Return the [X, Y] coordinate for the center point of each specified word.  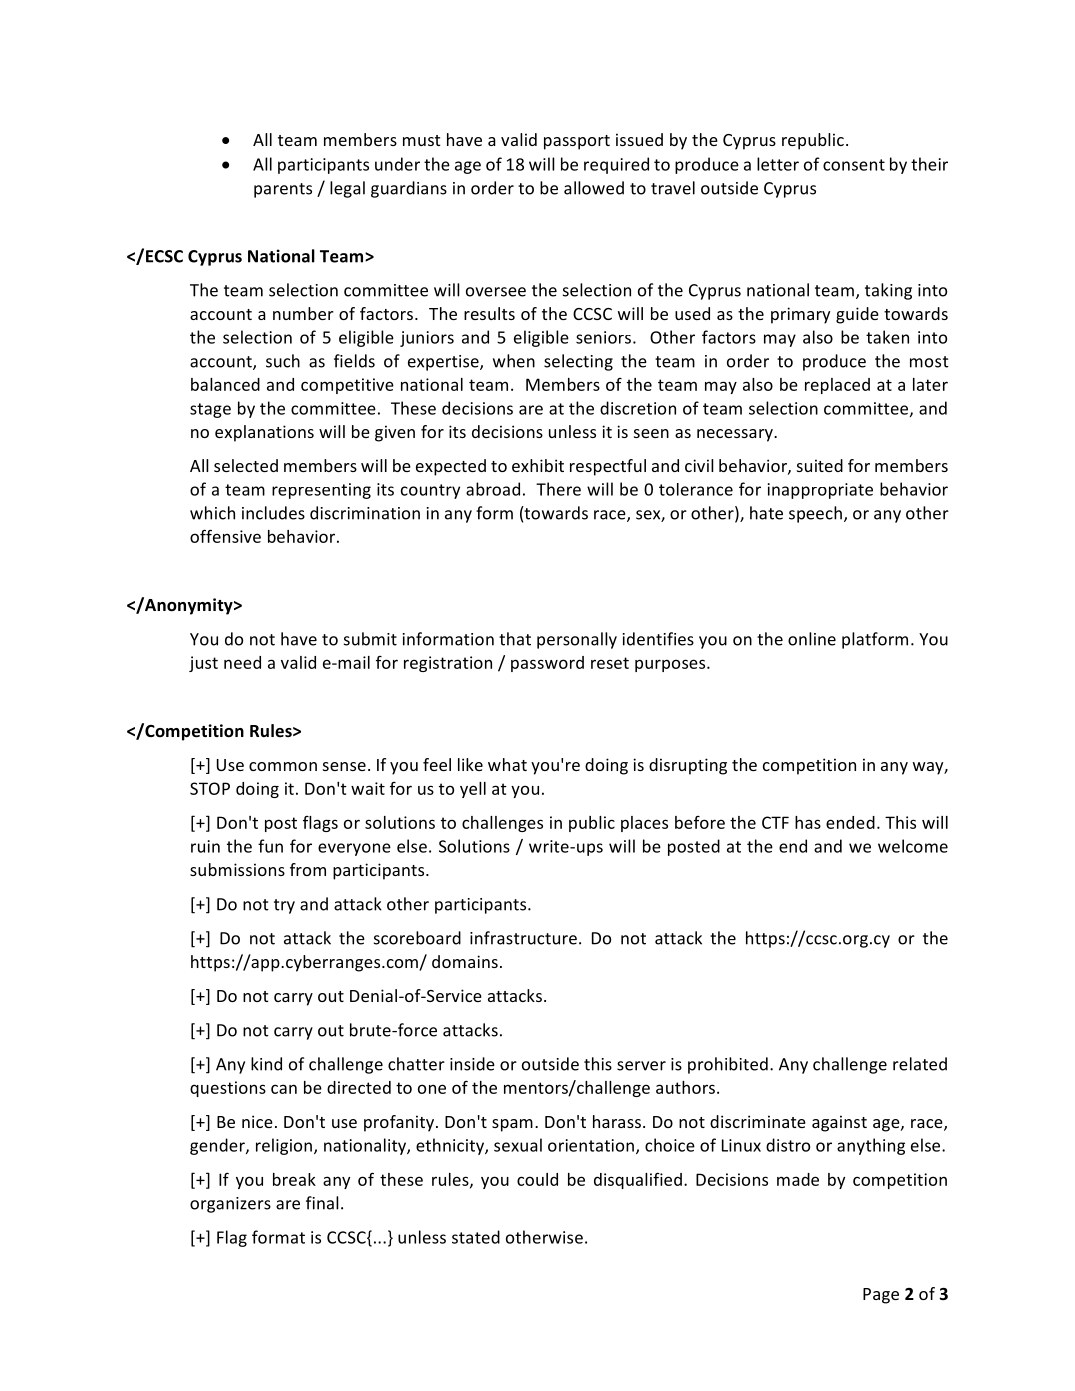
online [812, 639]
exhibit [538, 465]
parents [283, 190]
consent [854, 165]
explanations [264, 433]
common [283, 766]
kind [266, 1064]
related [920, 1064]
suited [820, 465]
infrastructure [523, 938]
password [547, 664]
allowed [594, 188]
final [322, 1203]
